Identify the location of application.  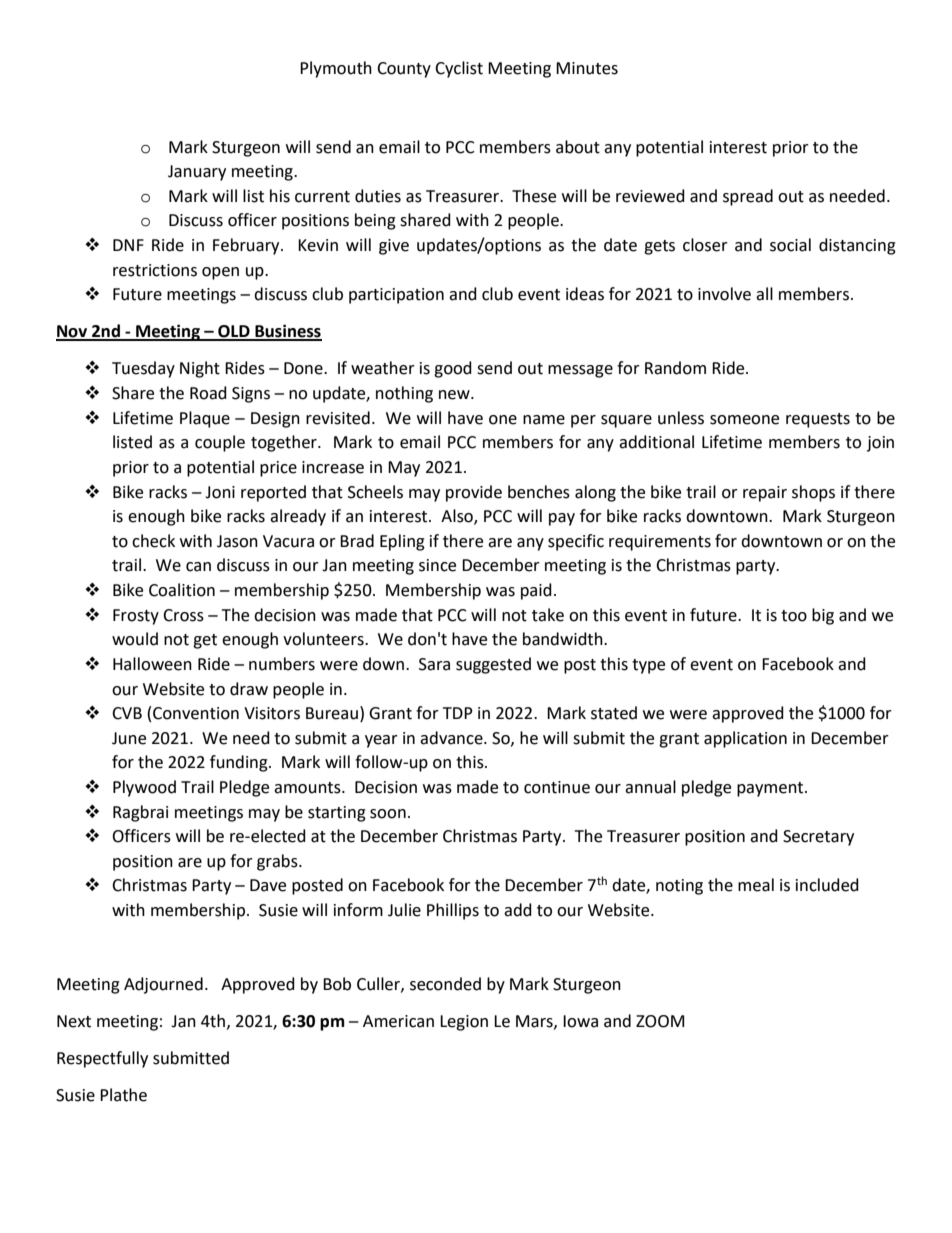
(745, 739).
